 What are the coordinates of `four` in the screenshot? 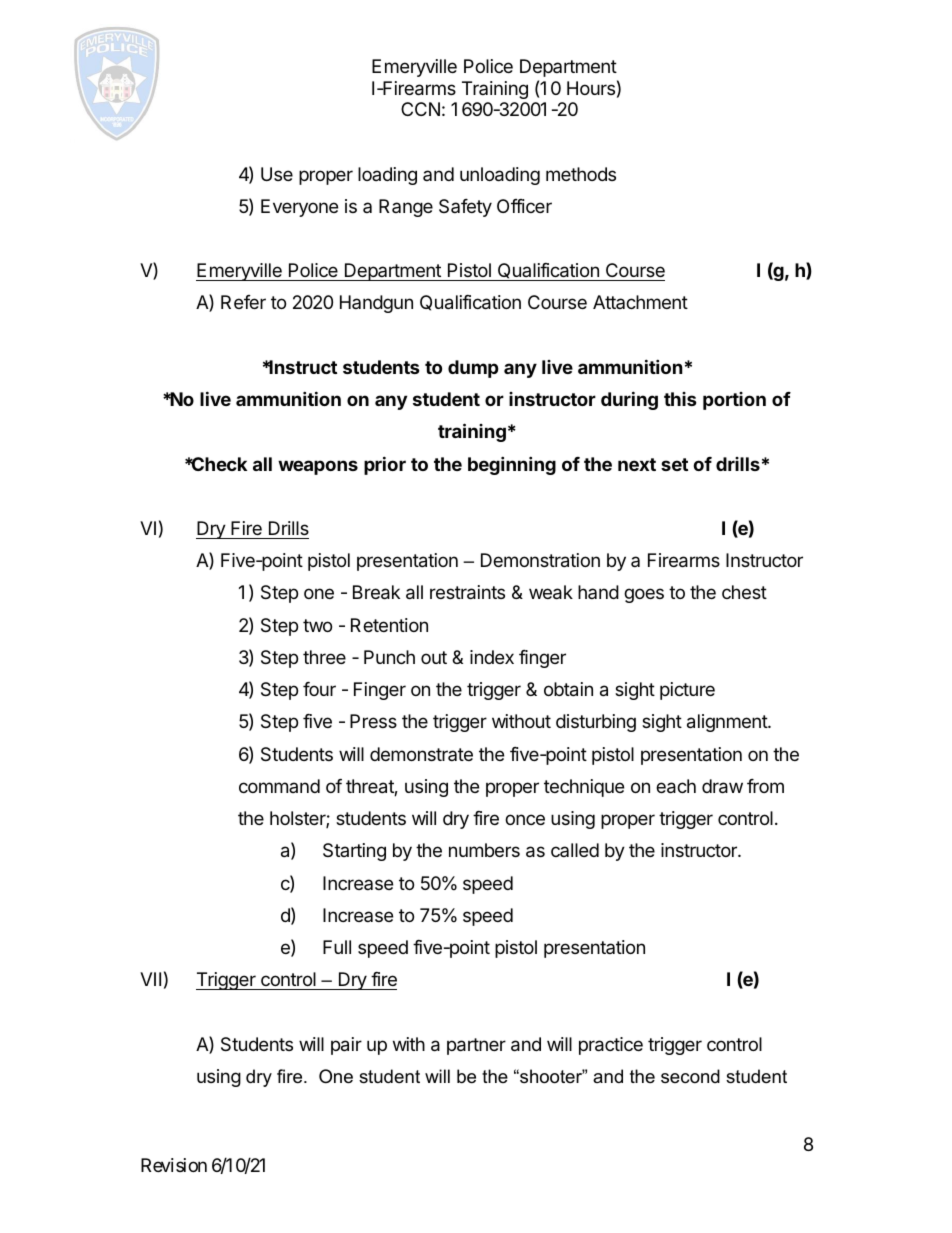 It's located at (319, 689).
